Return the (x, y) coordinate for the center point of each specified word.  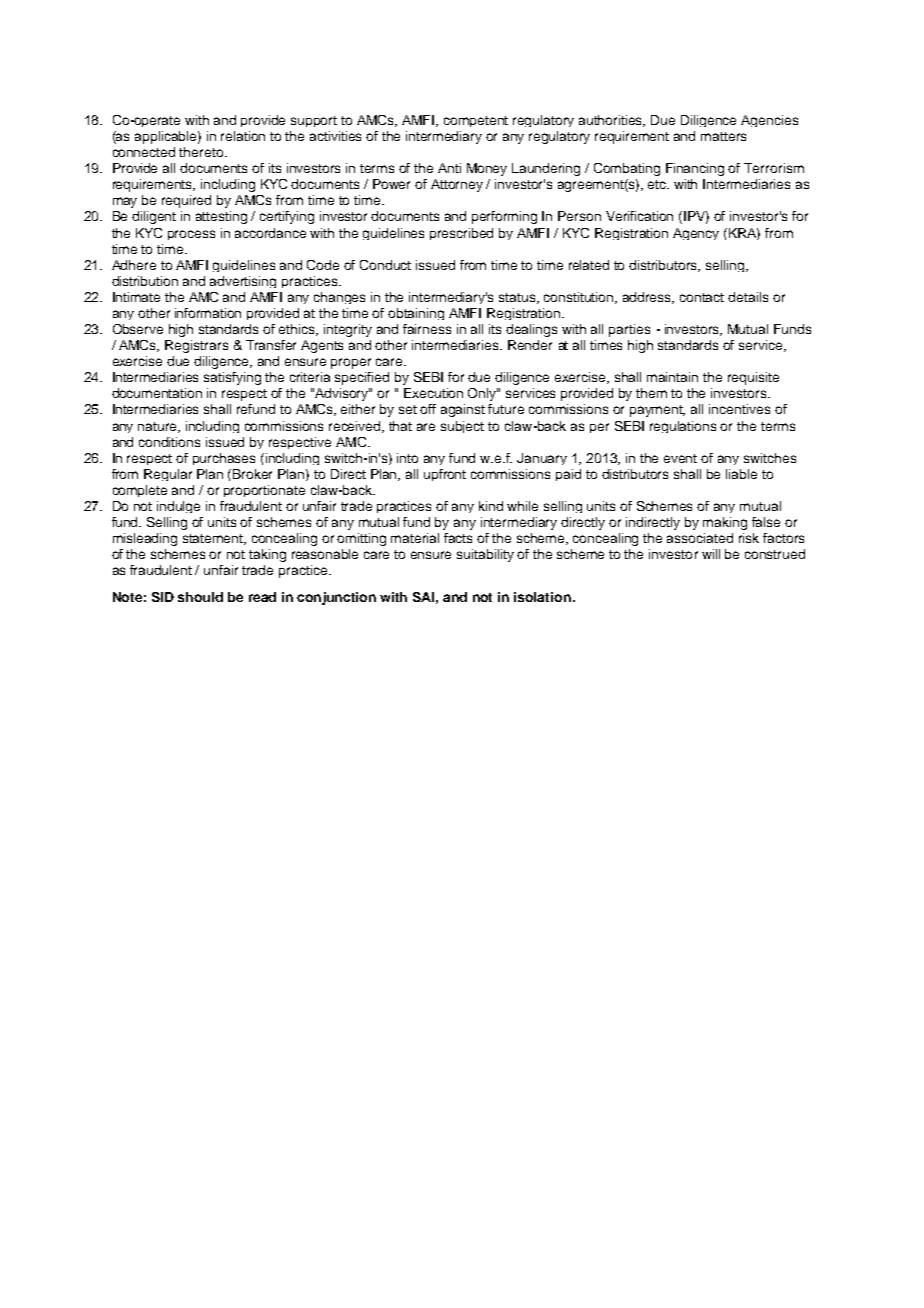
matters (723, 136)
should (200, 597)
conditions (169, 442)
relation (243, 136)
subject (462, 427)
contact (702, 297)
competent (476, 121)
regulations (683, 427)
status (518, 298)
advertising (243, 282)
